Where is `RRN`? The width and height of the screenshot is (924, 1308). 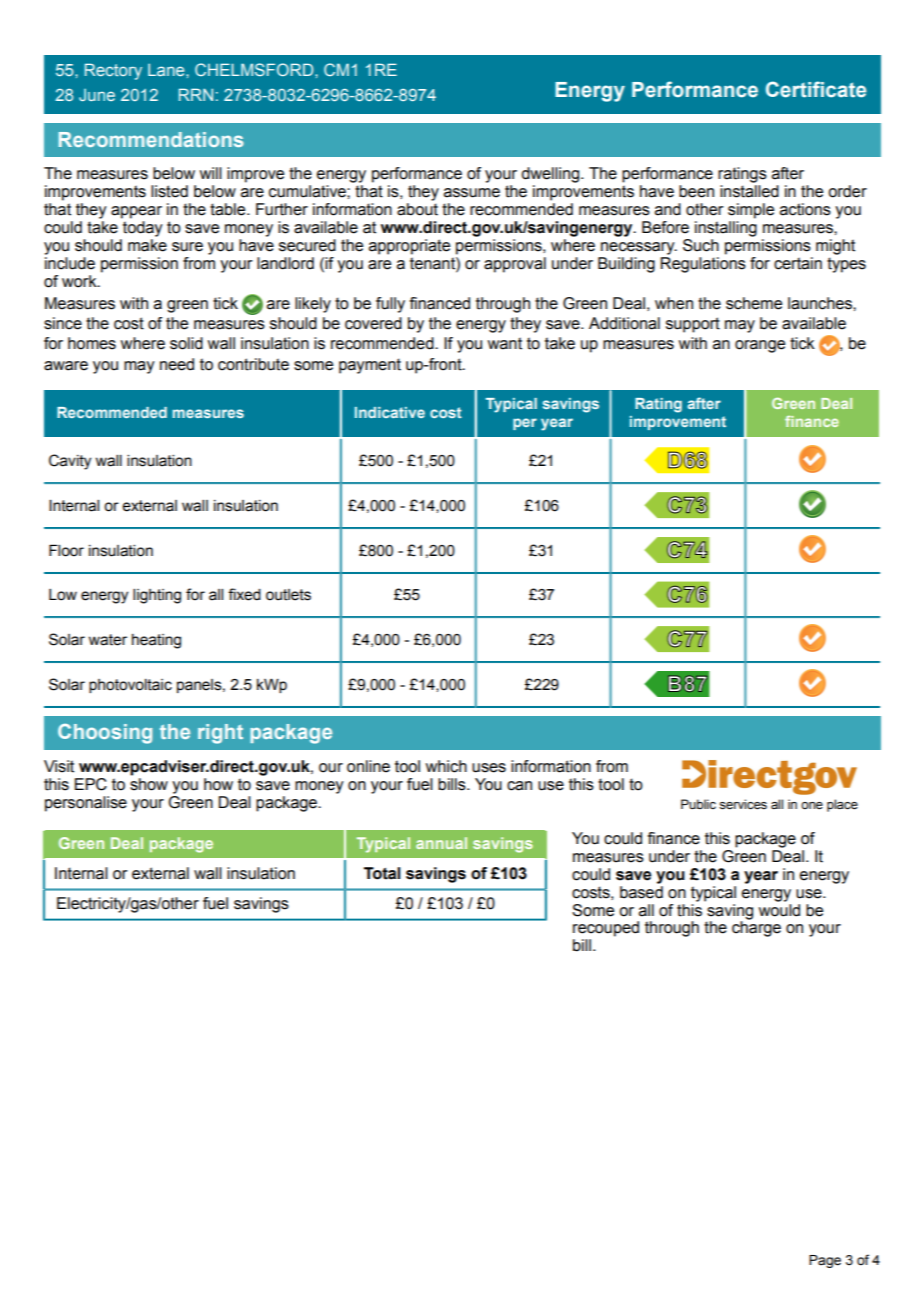 RRN is located at coordinates (196, 94).
